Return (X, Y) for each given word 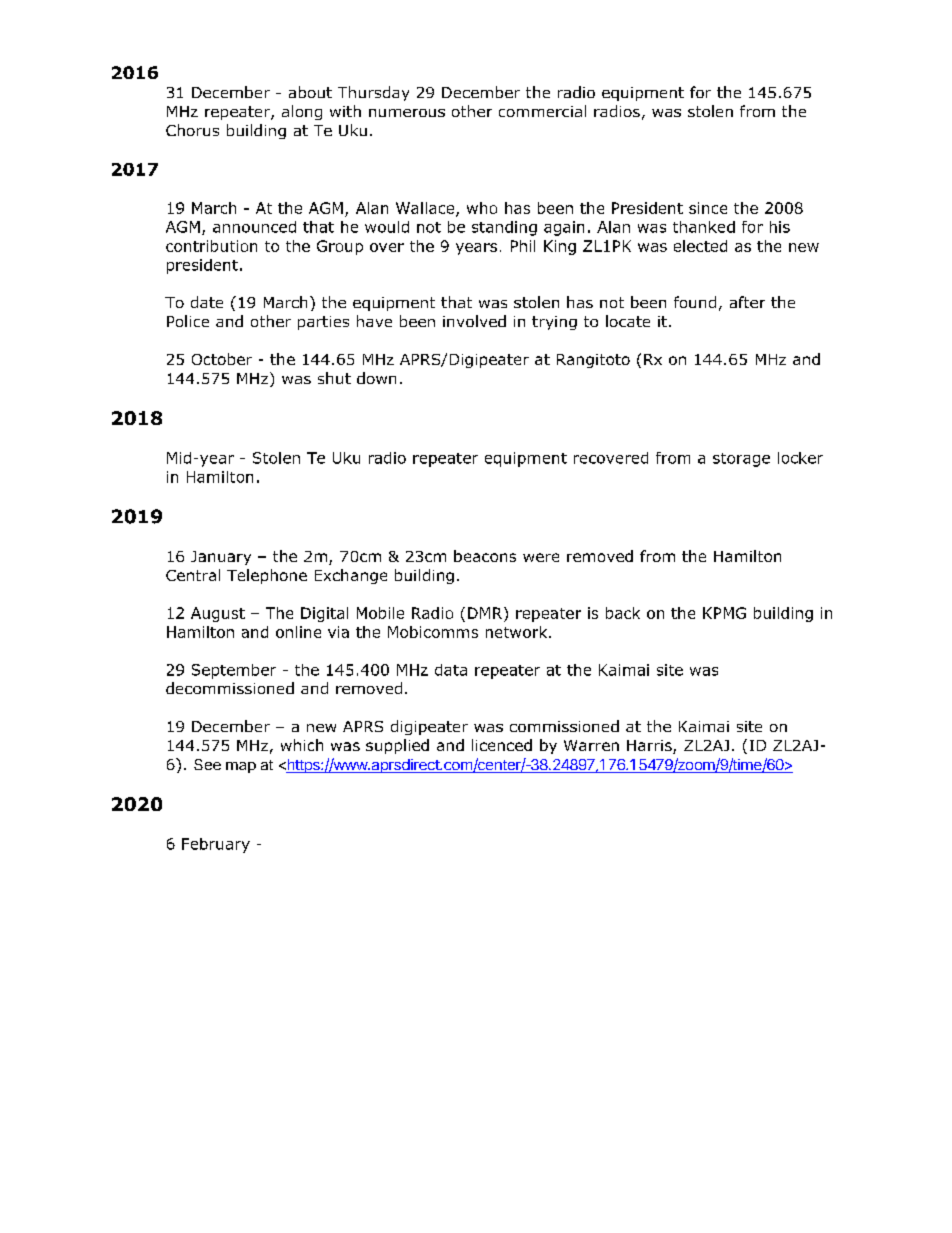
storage (741, 460)
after (747, 302)
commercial (542, 111)
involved (474, 321)
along (302, 112)
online (298, 632)
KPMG (724, 613)
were (541, 557)
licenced (502, 745)
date (207, 302)
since (708, 208)
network (518, 632)
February (216, 845)
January (221, 558)
